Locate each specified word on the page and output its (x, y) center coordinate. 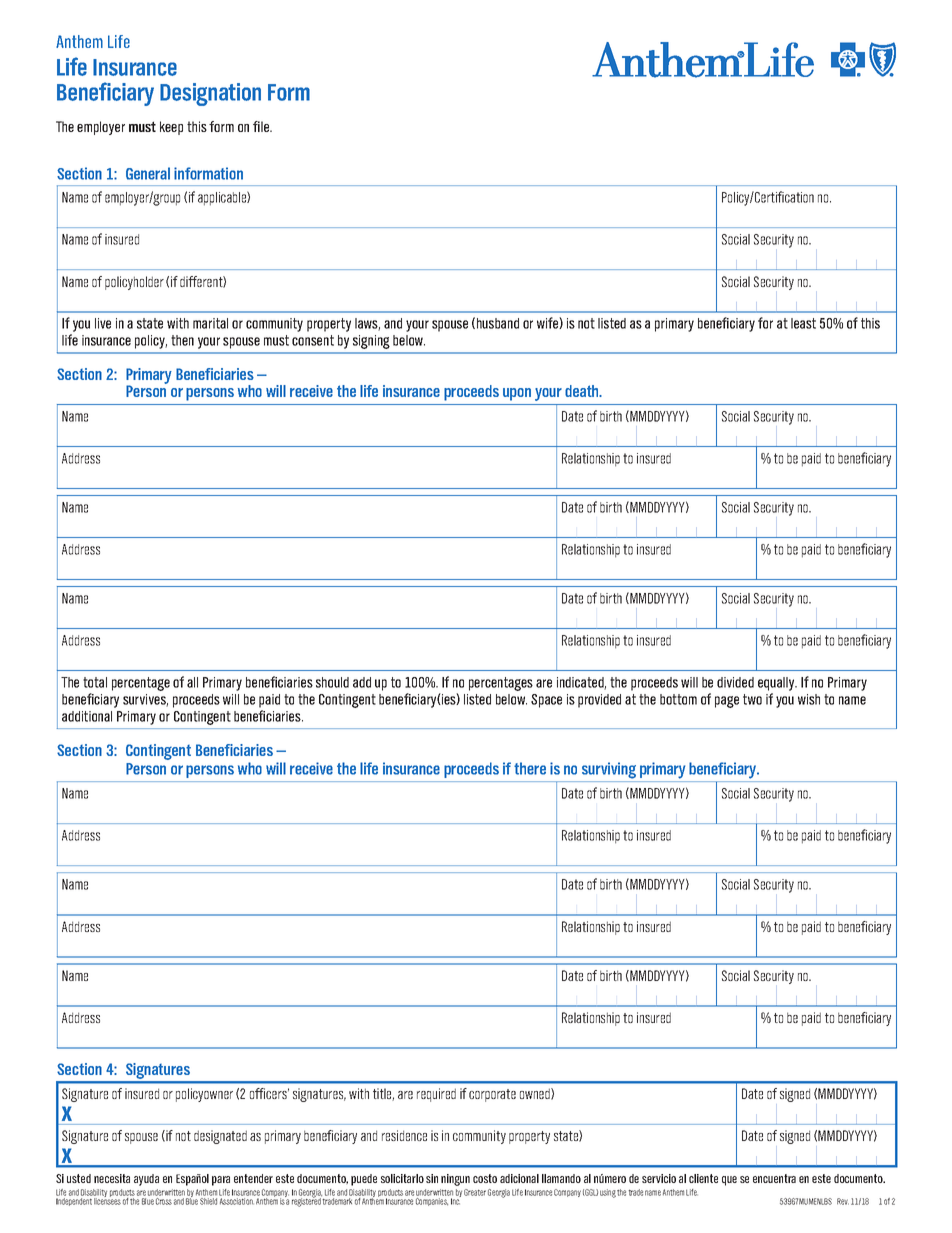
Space (546, 701)
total (95, 682)
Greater (475, 1192)
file (262, 126)
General (148, 173)
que (729, 1181)
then (182, 340)
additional (87, 716)
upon (517, 394)
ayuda (146, 1180)
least (803, 323)
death (583, 391)
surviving (609, 770)
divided (735, 682)
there (530, 768)
